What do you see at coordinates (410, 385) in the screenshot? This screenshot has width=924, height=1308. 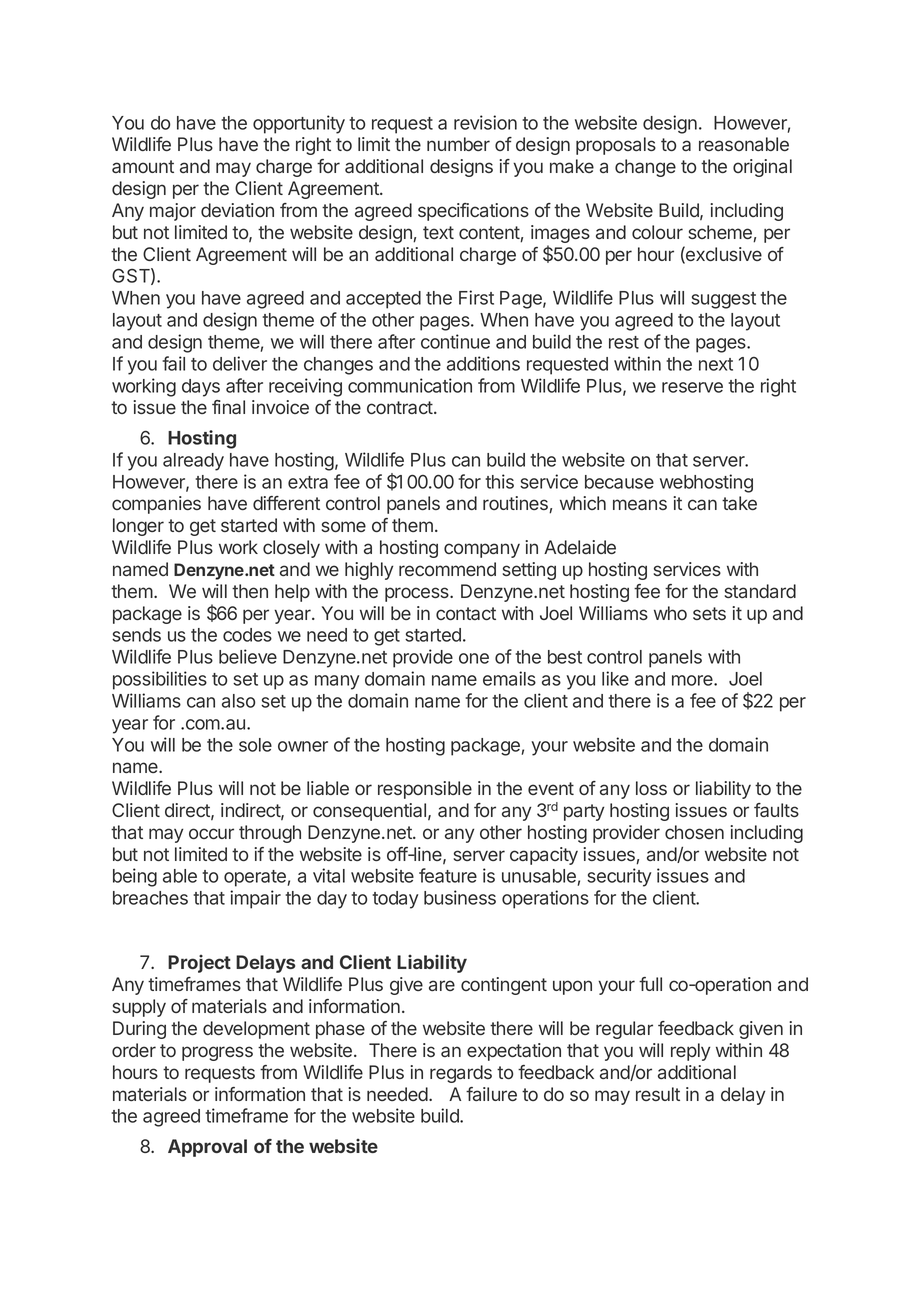 I see `communication` at bounding box center [410, 385].
